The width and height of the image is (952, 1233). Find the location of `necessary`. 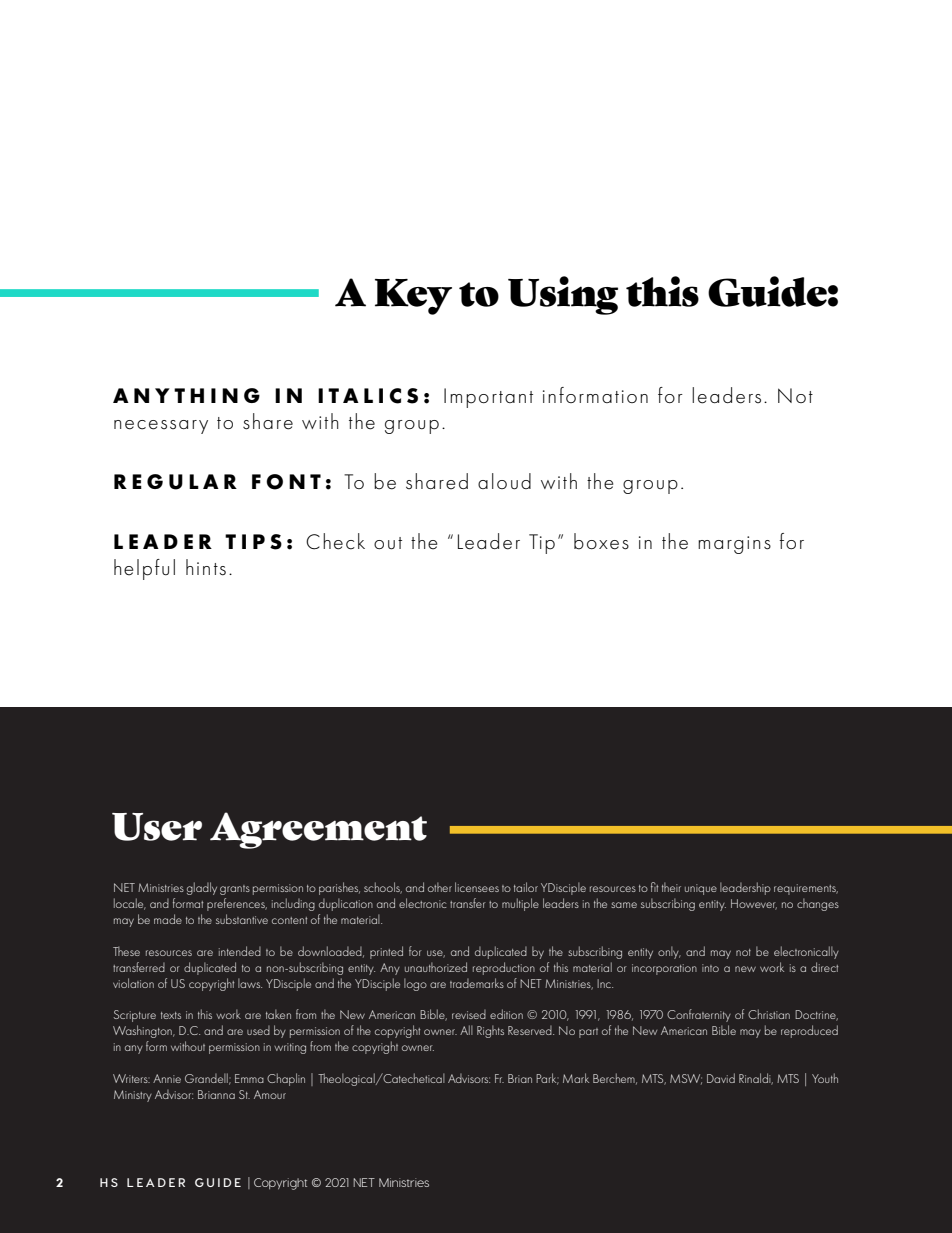

necessary is located at coordinates (161, 427).
